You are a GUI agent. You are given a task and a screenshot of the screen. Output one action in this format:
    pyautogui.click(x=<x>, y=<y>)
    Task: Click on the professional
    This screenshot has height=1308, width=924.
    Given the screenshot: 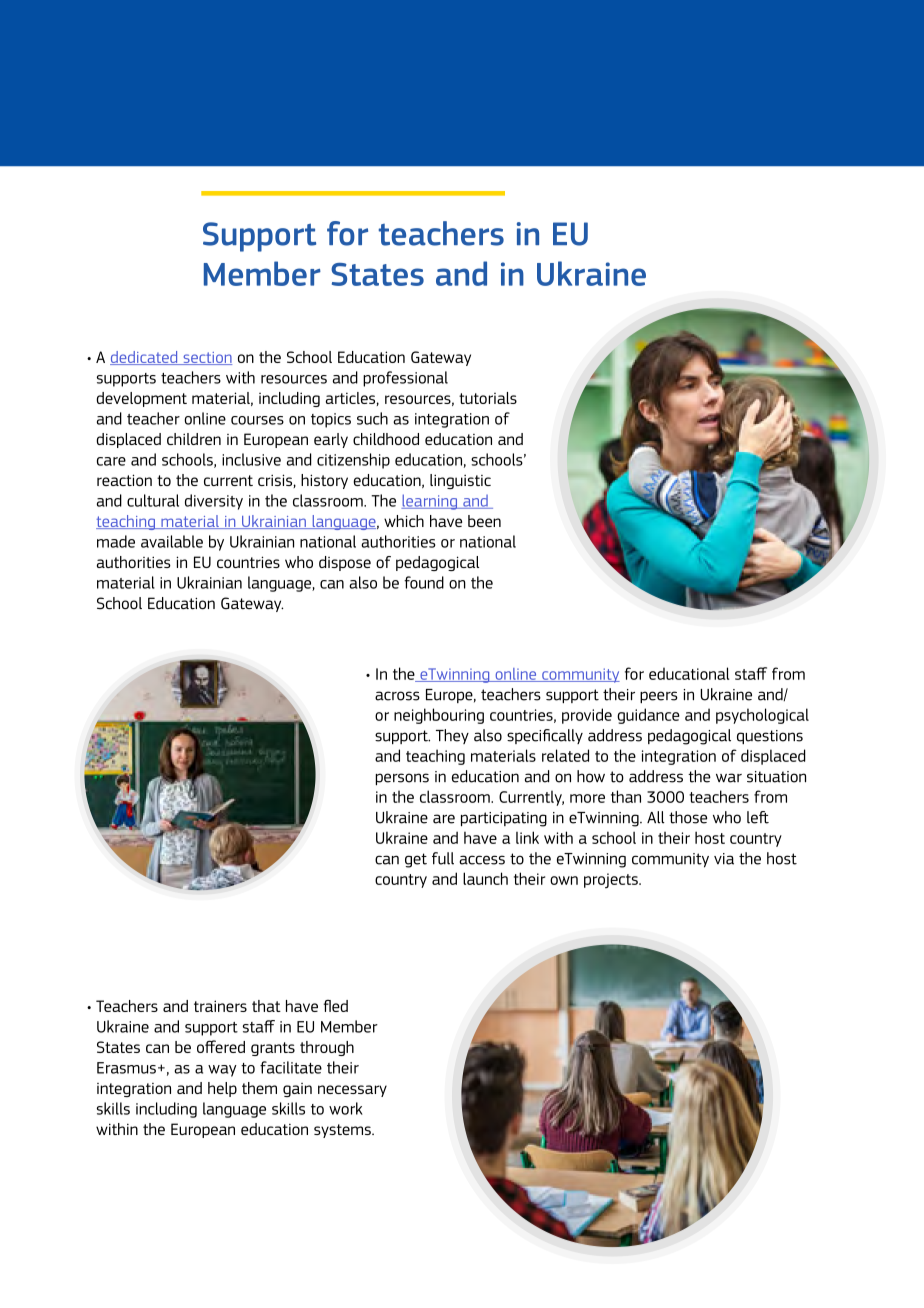 What is the action you would take?
    pyautogui.click(x=405, y=379)
